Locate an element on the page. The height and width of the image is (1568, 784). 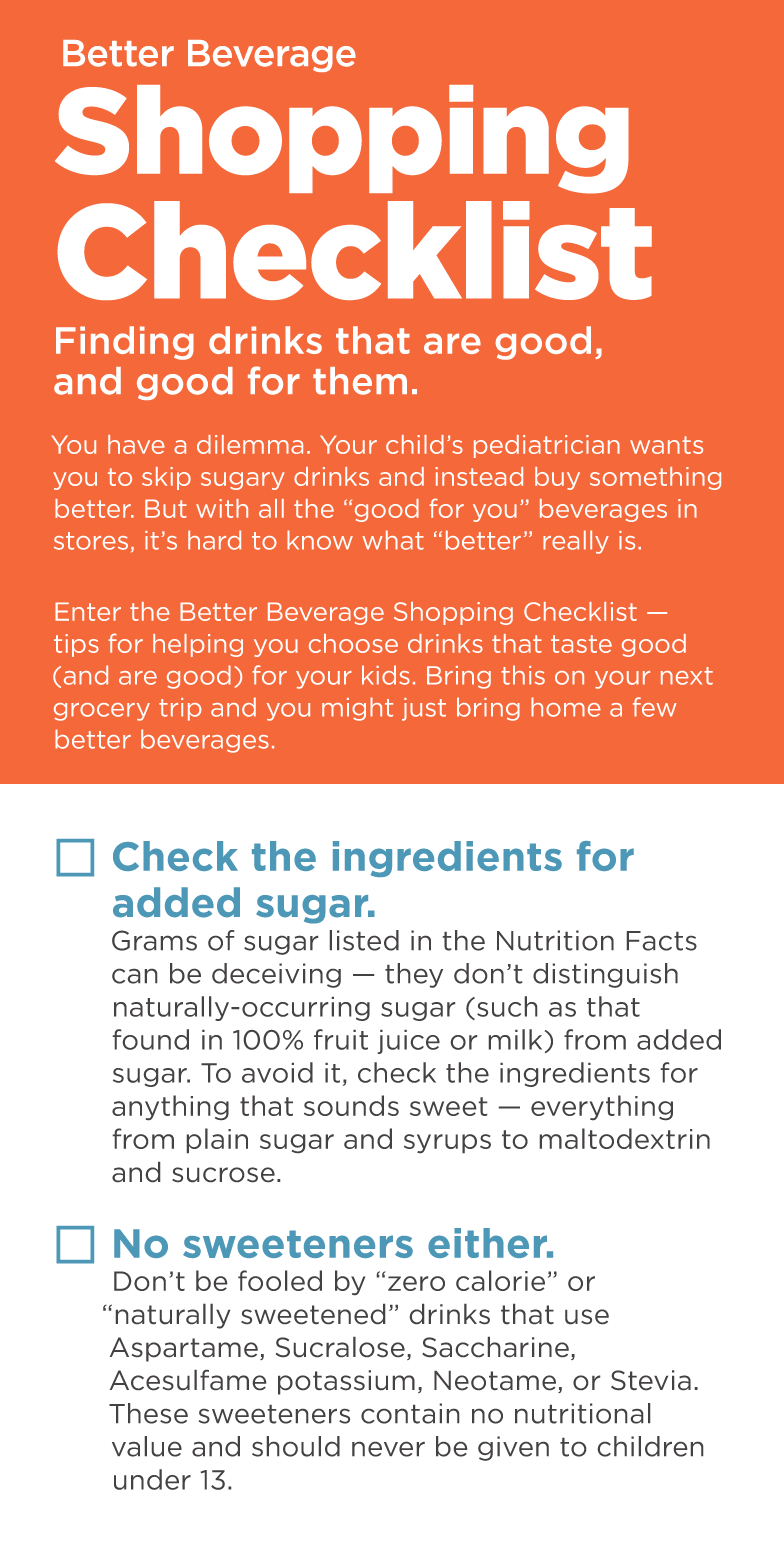
sucrose is located at coordinates (223, 1174).
